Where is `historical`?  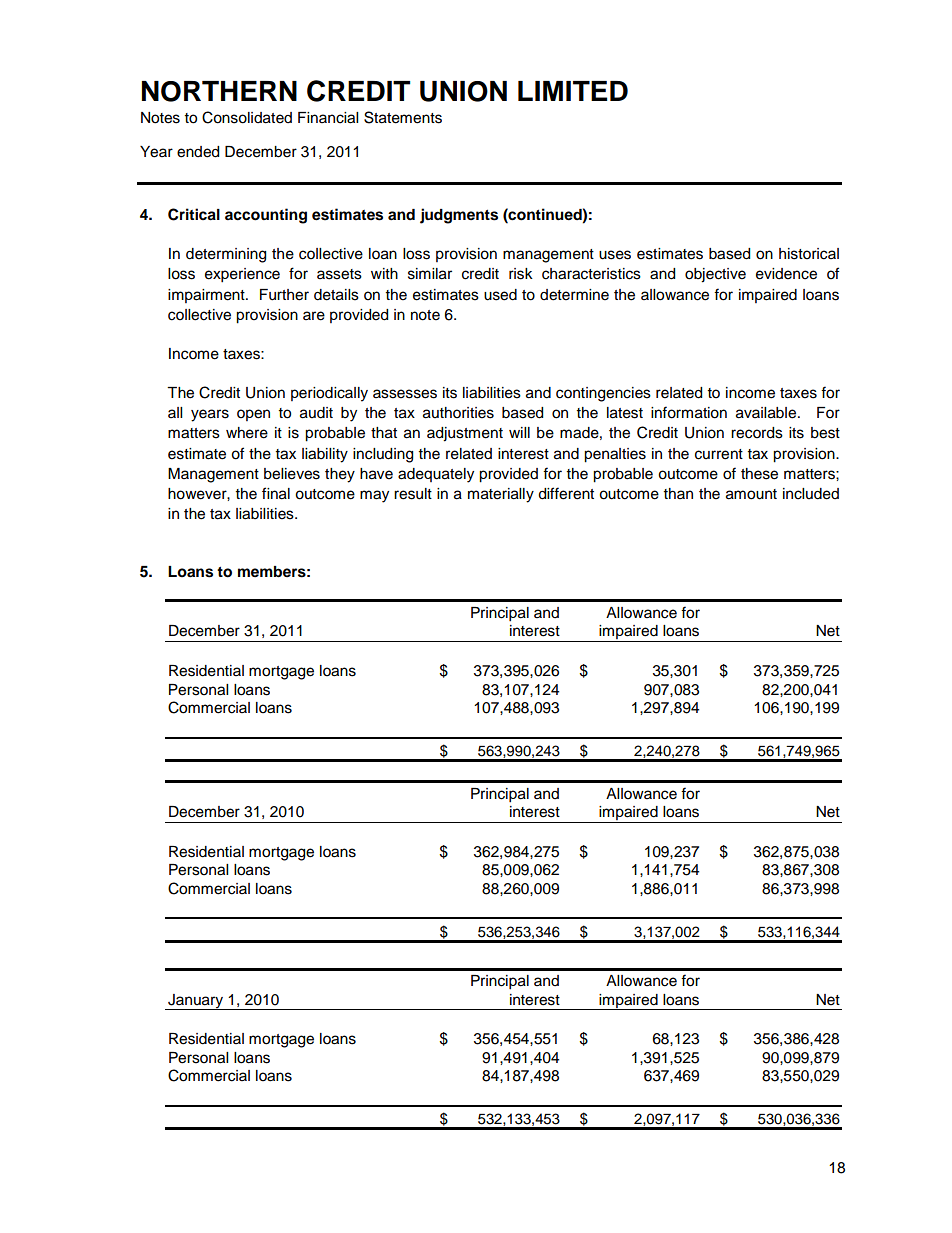 historical is located at coordinates (809, 254).
